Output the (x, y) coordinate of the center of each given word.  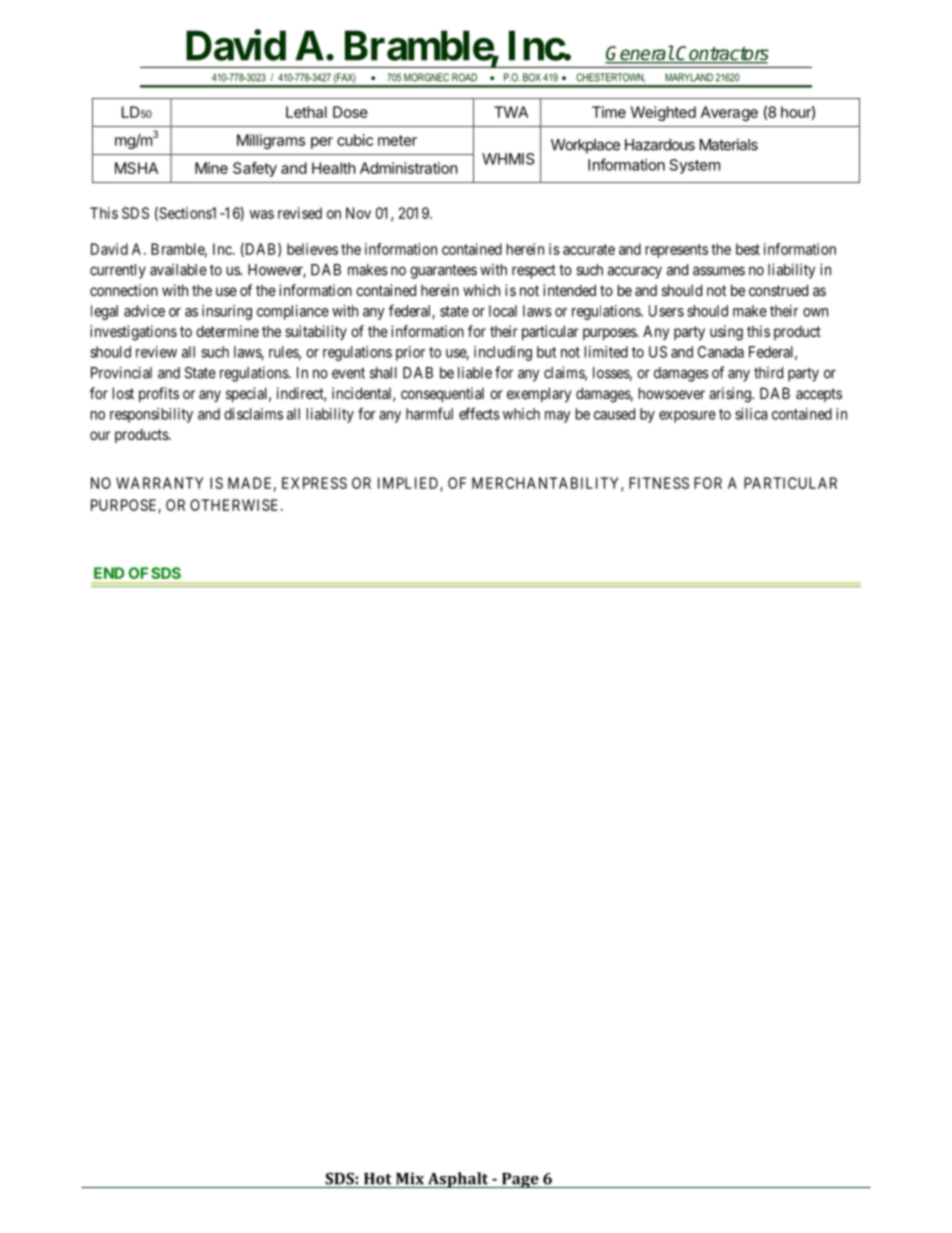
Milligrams (271, 141)
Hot (378, 1179)
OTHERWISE (236, 505)
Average (729, 113)
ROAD (464, 77)
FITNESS (659, 483)
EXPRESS (314, 483)
